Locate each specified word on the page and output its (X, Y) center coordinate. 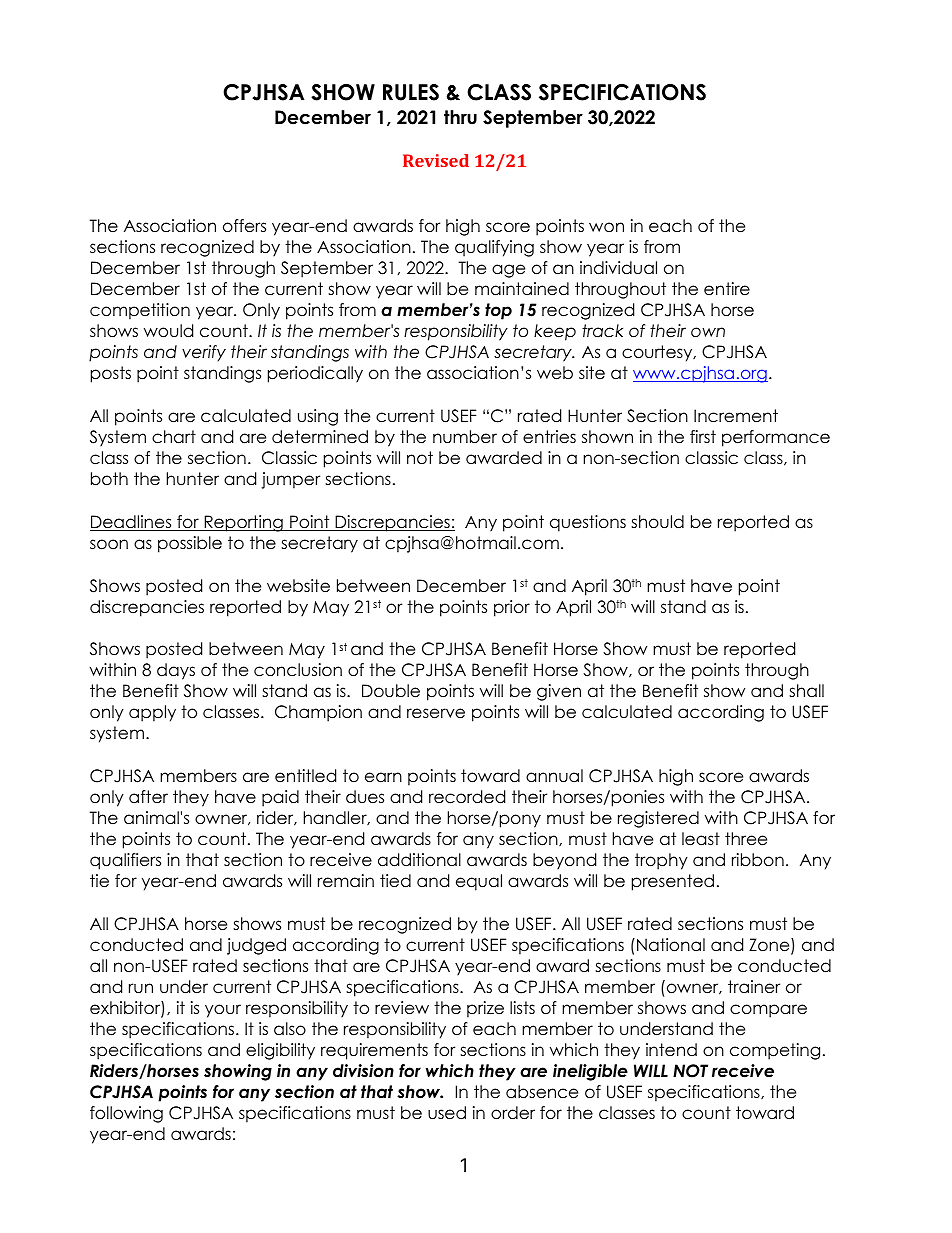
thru (460, 117)
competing (775, 1051)
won (606, 227)
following (126, 1114)
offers (244, 226)
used (447, 1113)
